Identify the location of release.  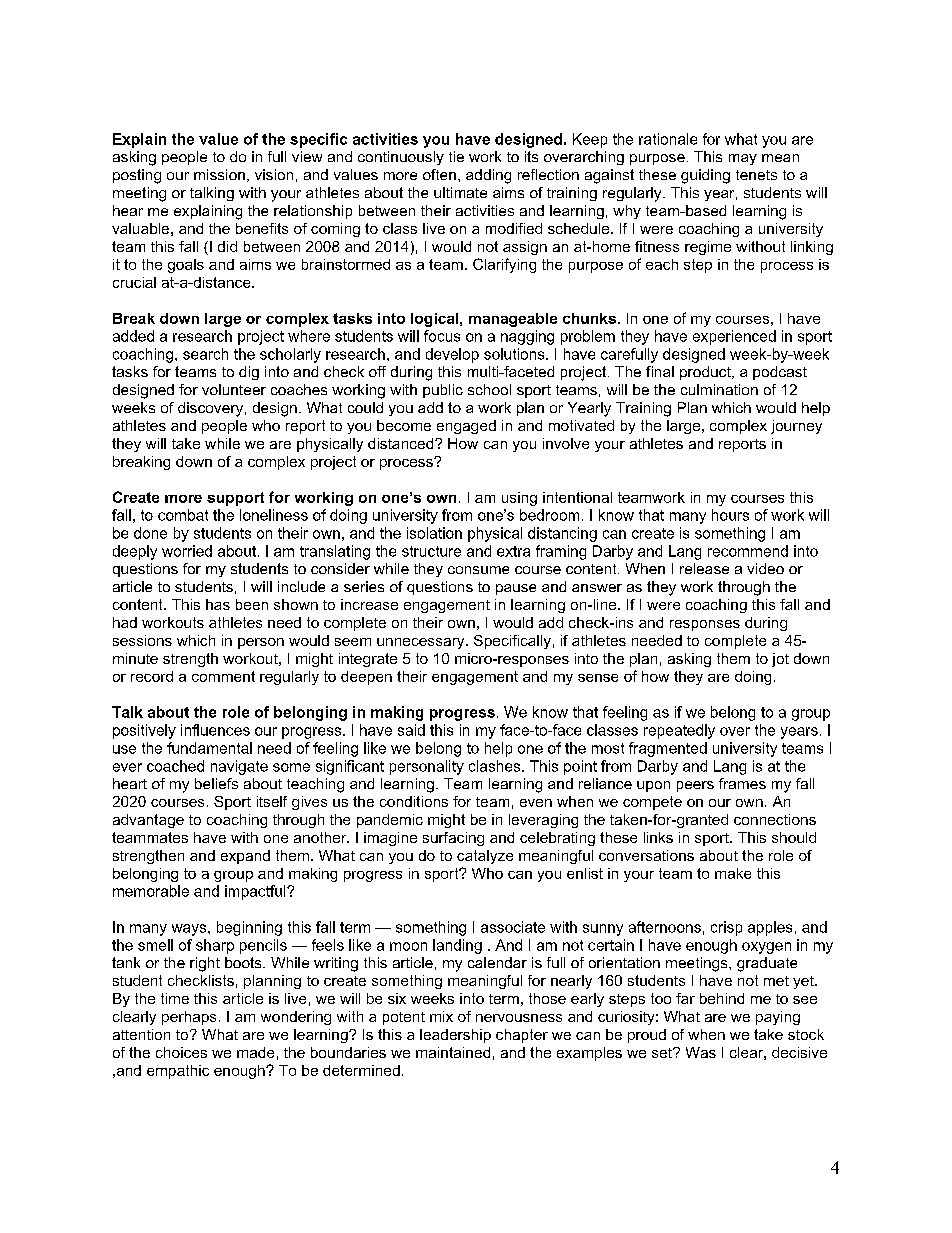
(704, 568).
